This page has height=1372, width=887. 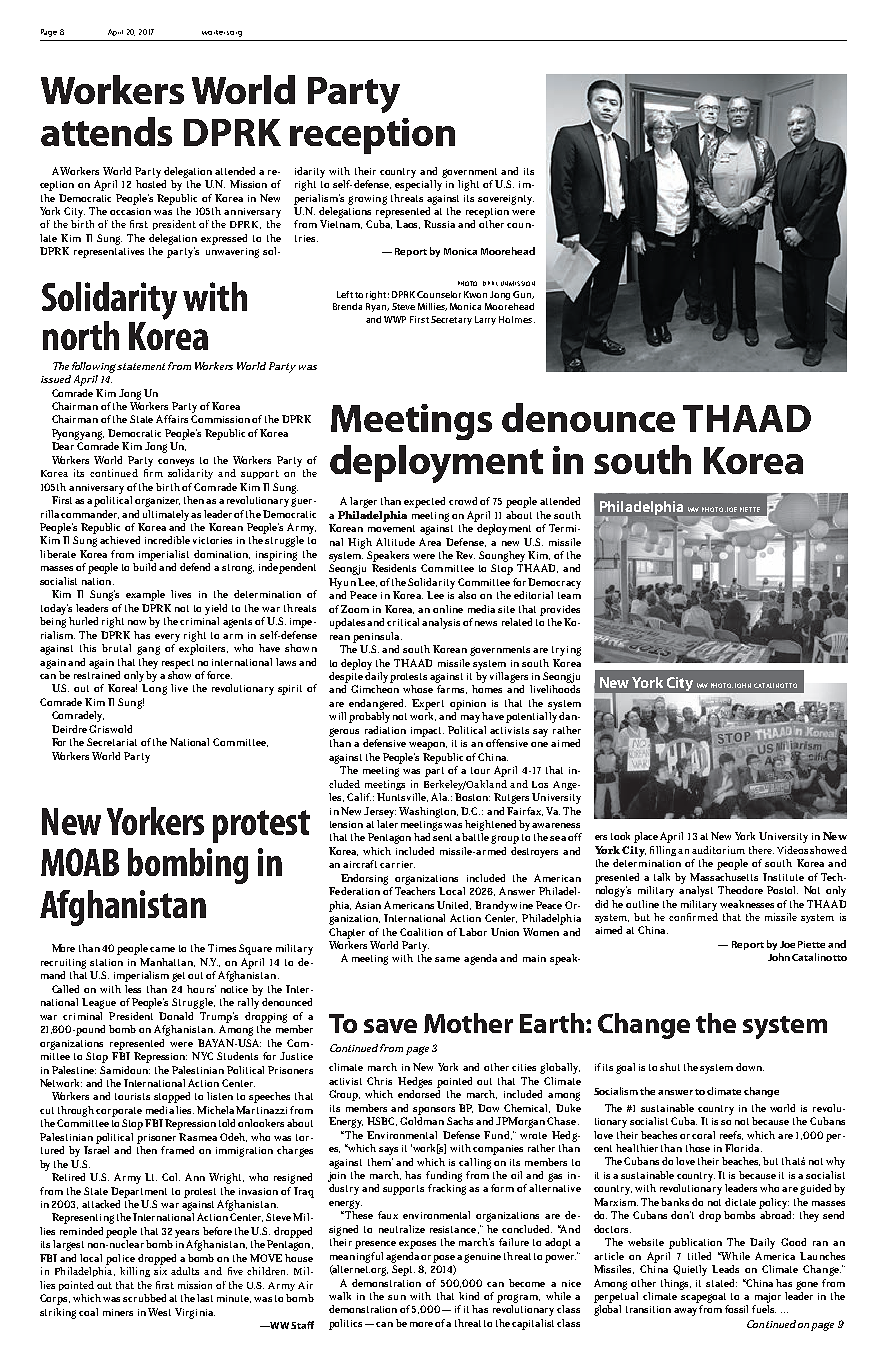 I want to click on there, so click(x=761, y=850).
